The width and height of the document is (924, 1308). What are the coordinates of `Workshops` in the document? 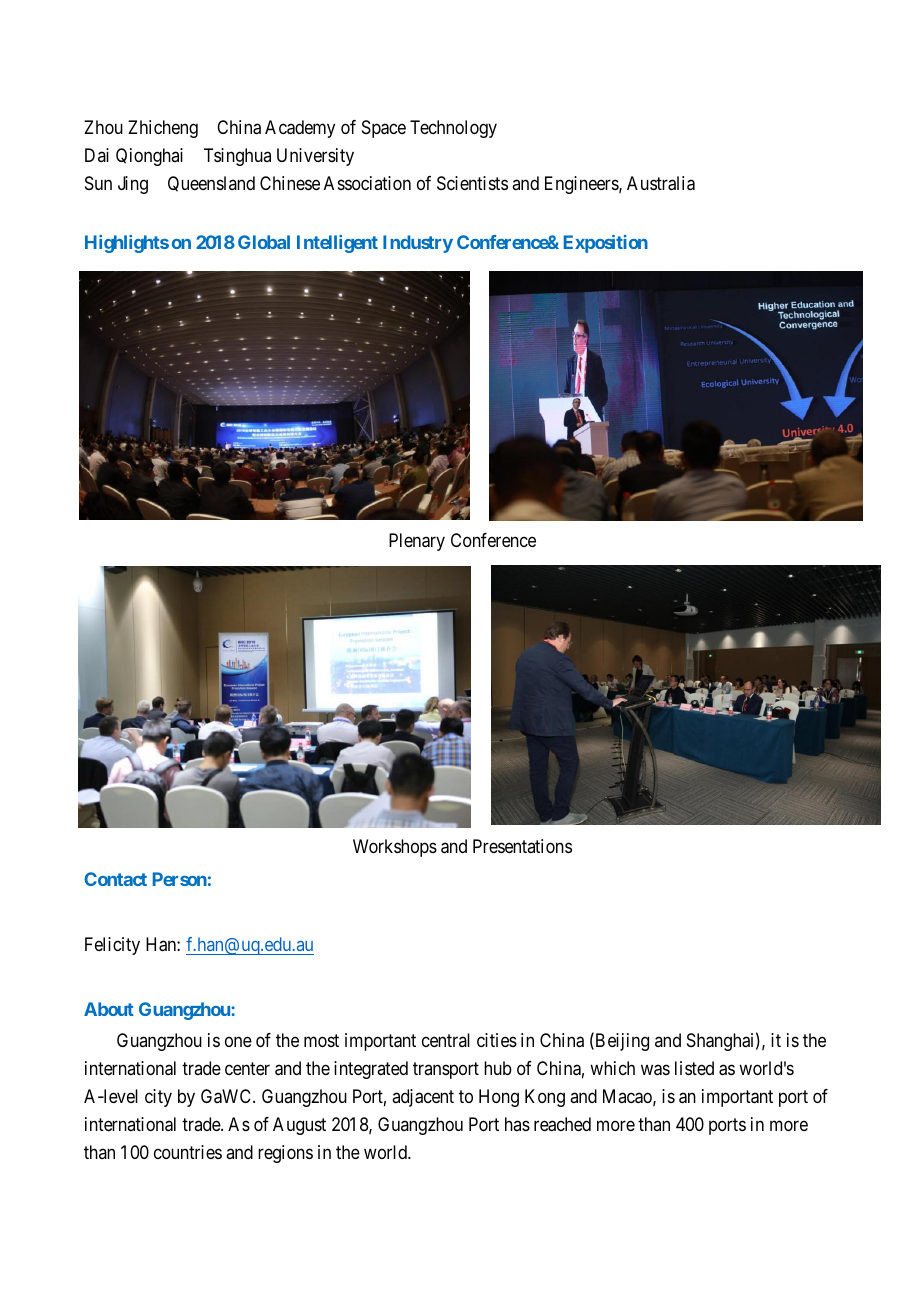 It's located at (395, 848).
